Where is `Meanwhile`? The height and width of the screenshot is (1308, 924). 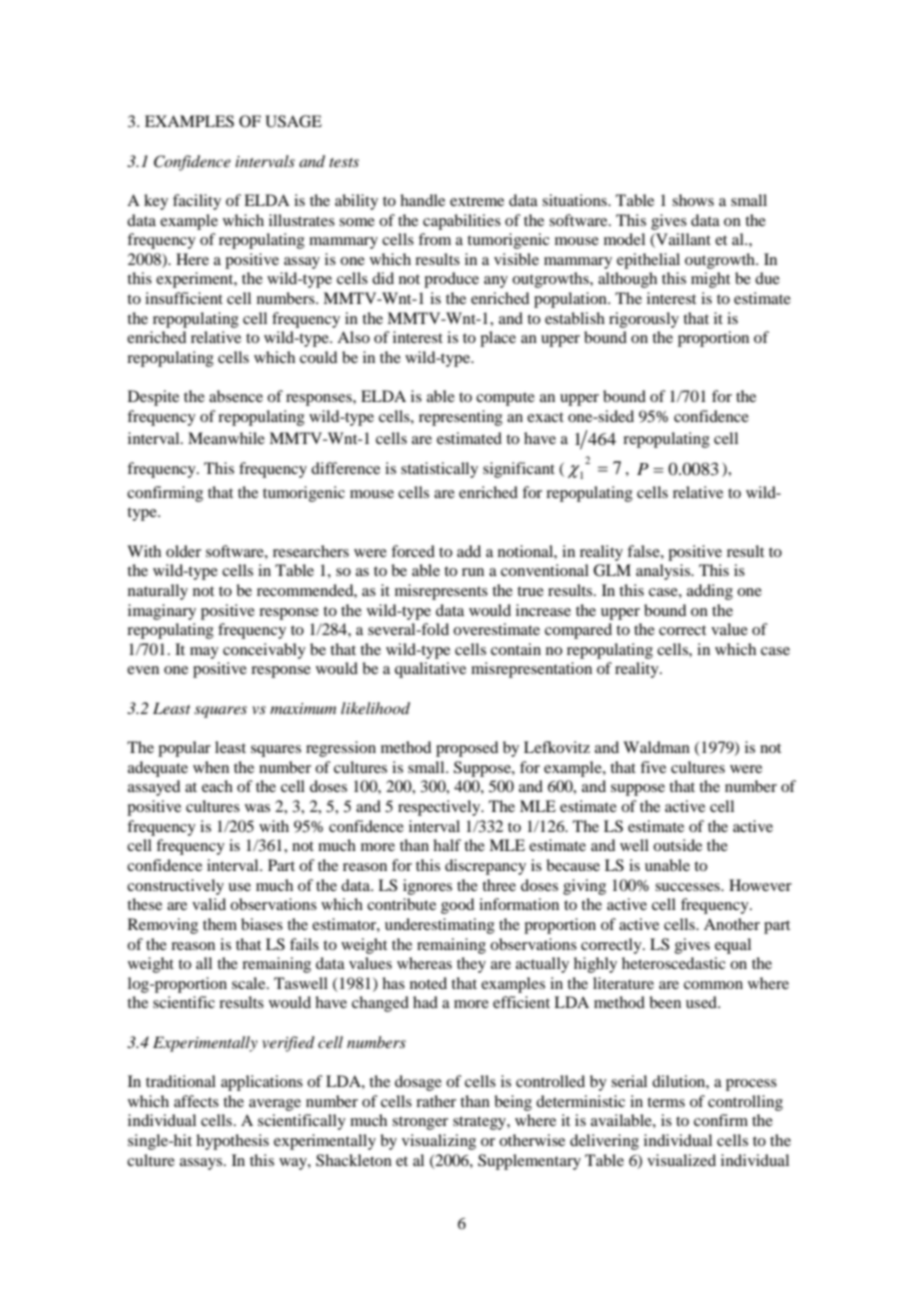
Meanwhile is located at coordinates (226, 438).
